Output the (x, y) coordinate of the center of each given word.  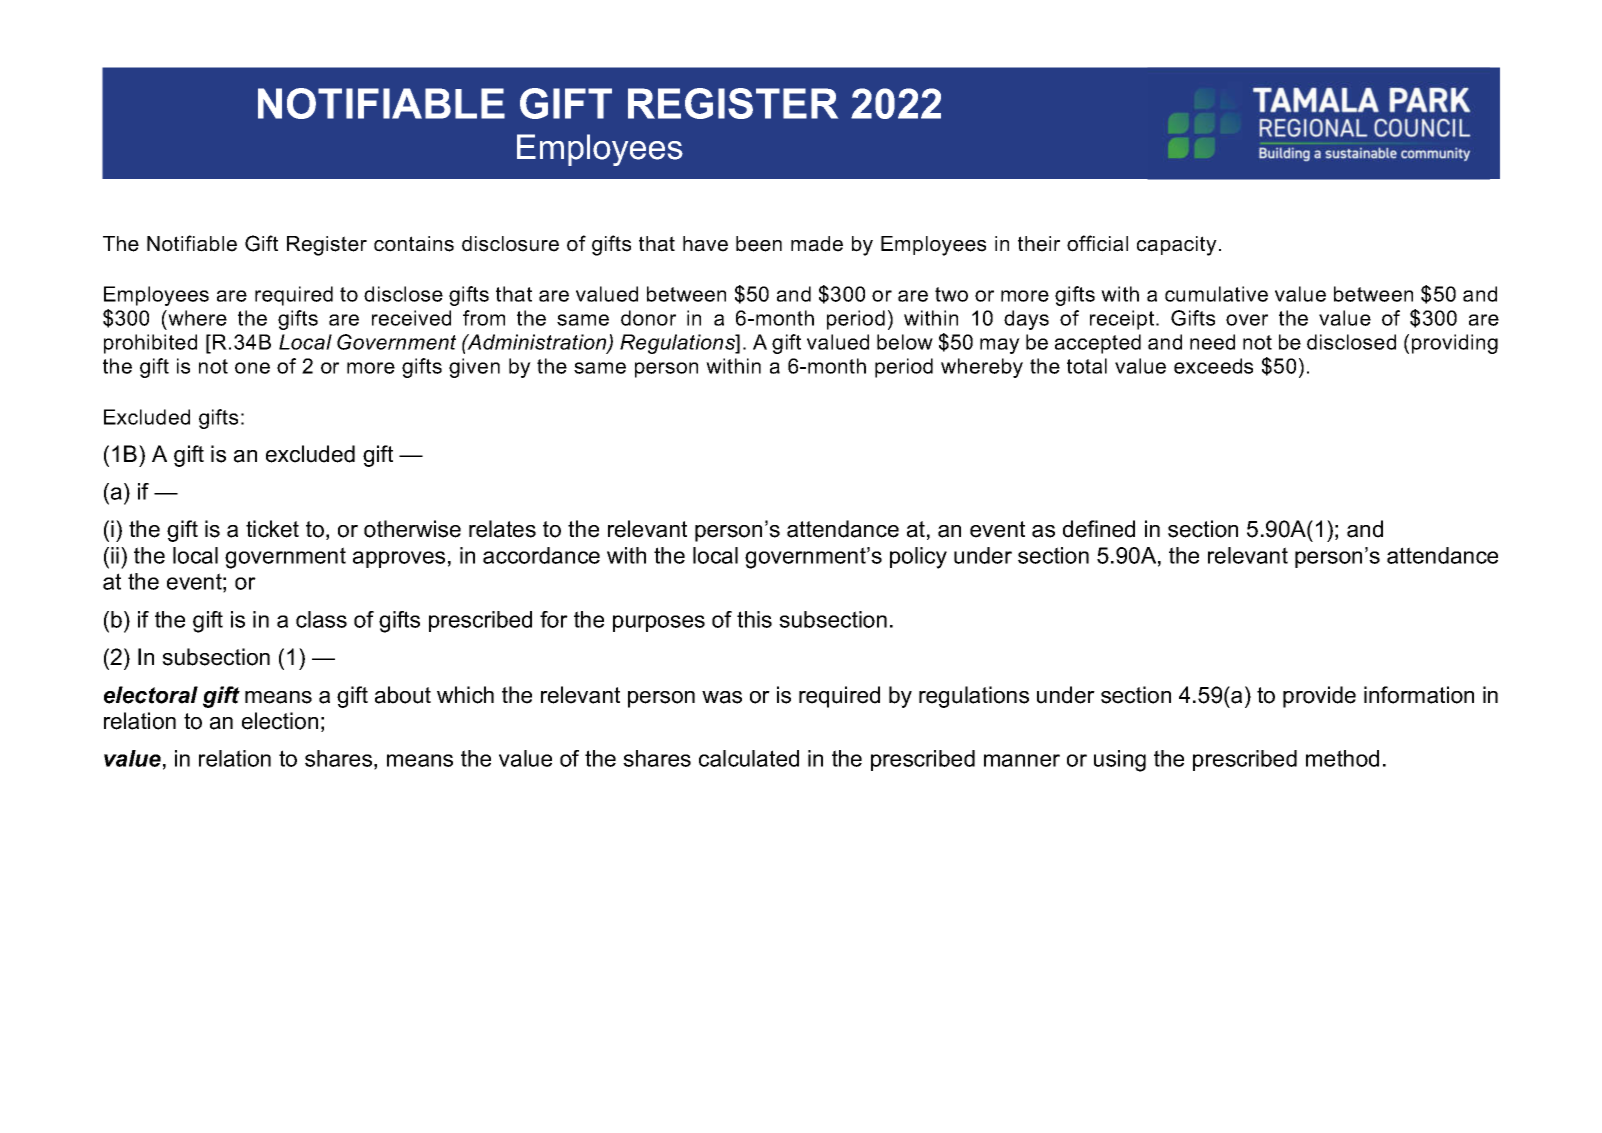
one (252, 368)
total (1087, 366)
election (280, 721)
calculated (749, 758)
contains (414, 244)
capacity (1177, 246)
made (817, 244)
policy (918, 558)
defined (1099, 529)
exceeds (1213, 366)
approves (399, 559)
